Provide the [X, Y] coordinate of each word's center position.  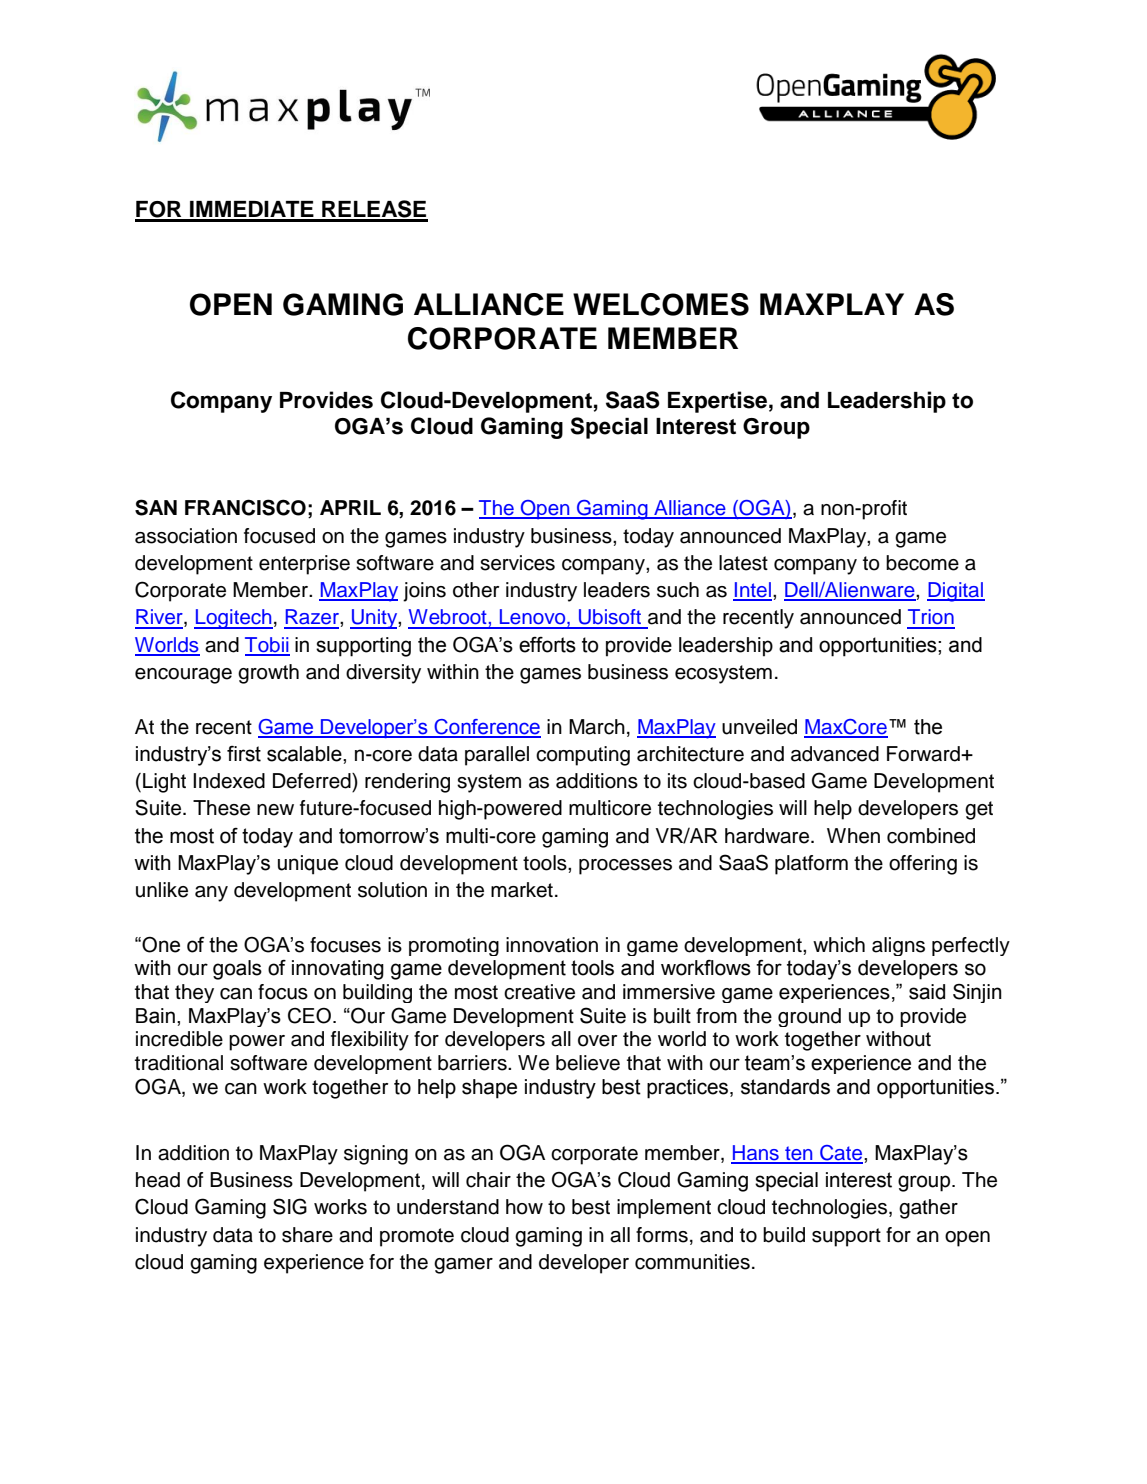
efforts [547, 645]
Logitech [233, 619]
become [922, 563]
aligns [898, 946]
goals [237, 970]
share [307, 1235]
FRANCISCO [245, 507]
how [524, 1207]
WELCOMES [661, 304]
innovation [552, 945]
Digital [956, 592]
